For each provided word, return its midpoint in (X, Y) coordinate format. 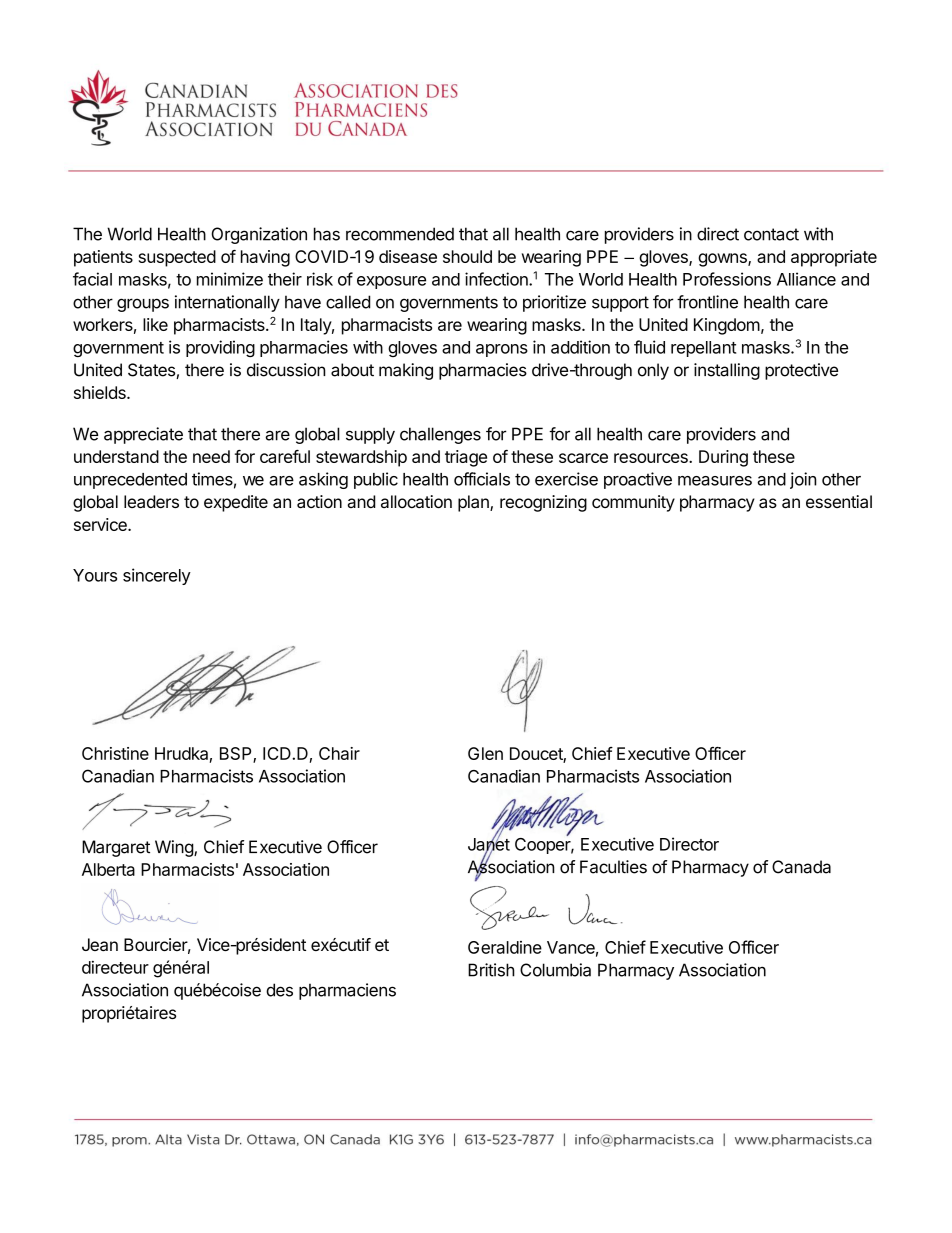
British (491, 970)
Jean (100, 944)
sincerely (157, 576)
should (467, 256)
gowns (723, 260)
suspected (177, 258)
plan (474, 503)
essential (839, 501)
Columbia (555, 970)
